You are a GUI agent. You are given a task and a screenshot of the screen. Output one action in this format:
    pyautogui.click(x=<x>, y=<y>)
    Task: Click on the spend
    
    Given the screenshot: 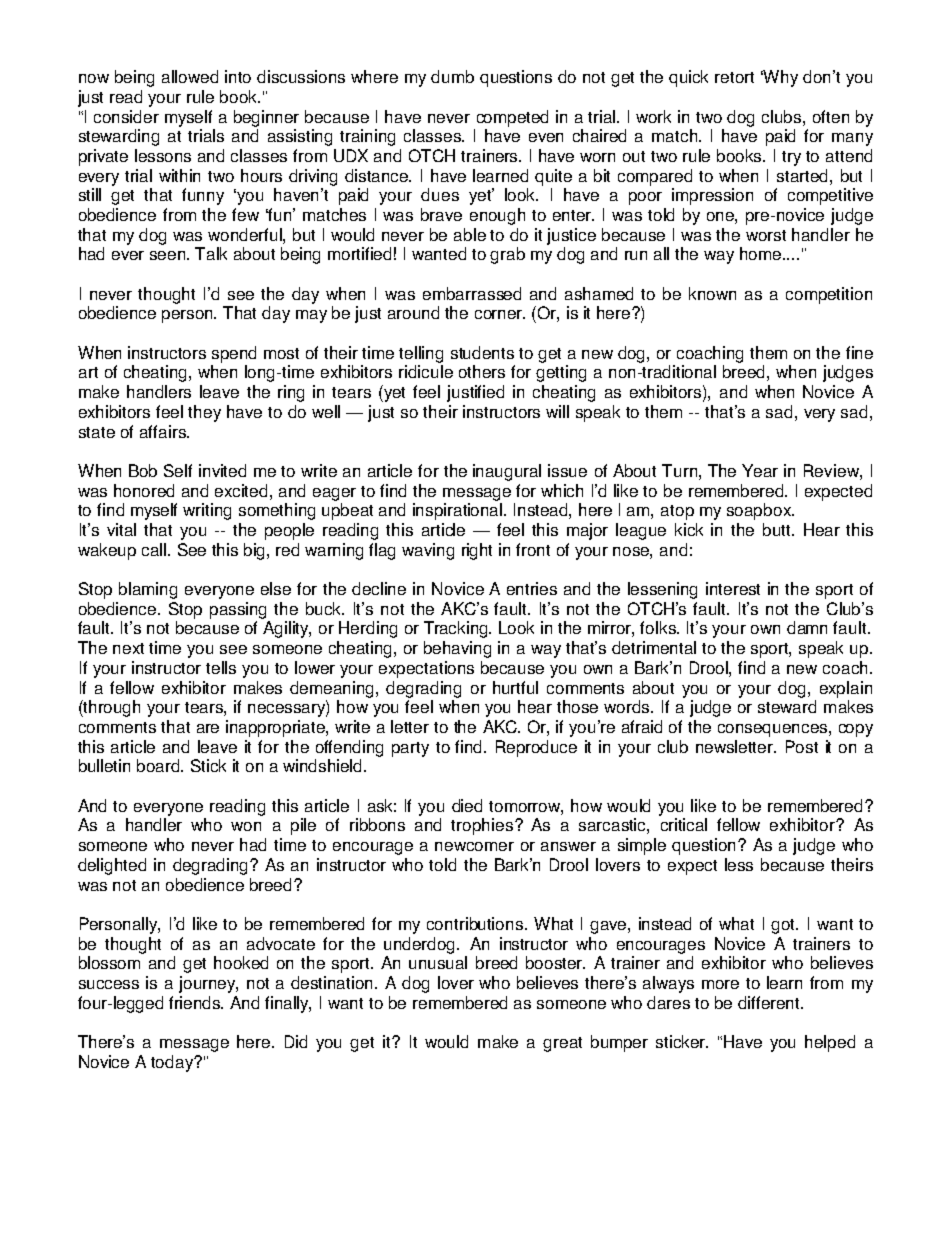 What is the action you would take?
    pyautogui.click(x=234, y=354)
